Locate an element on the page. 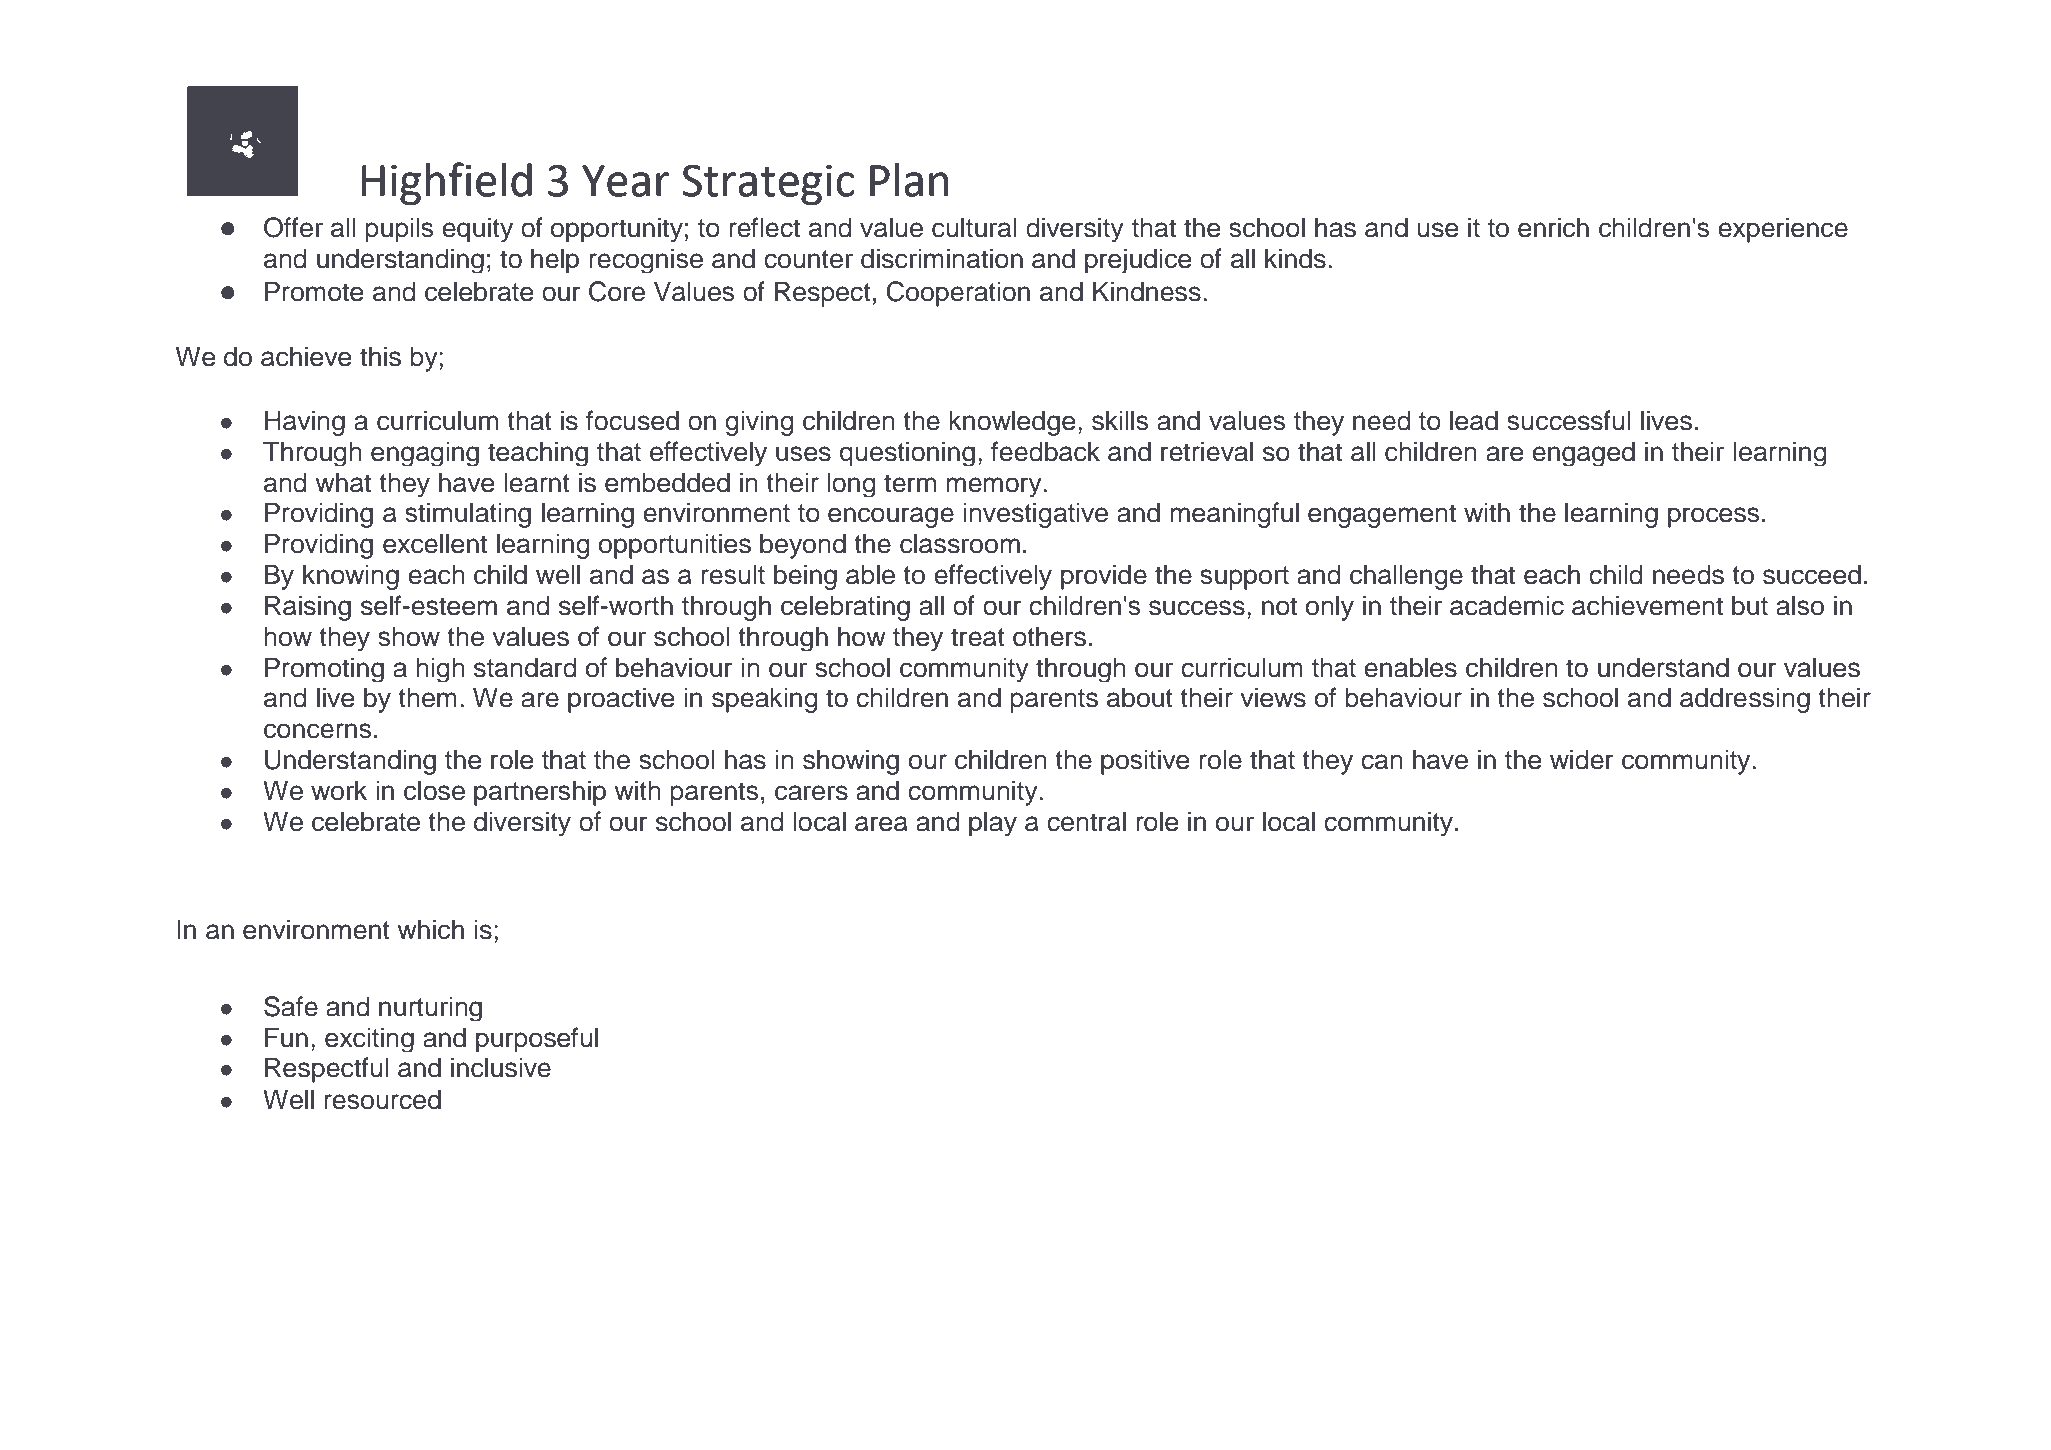  cultural is located at coordinates (974, 227).
